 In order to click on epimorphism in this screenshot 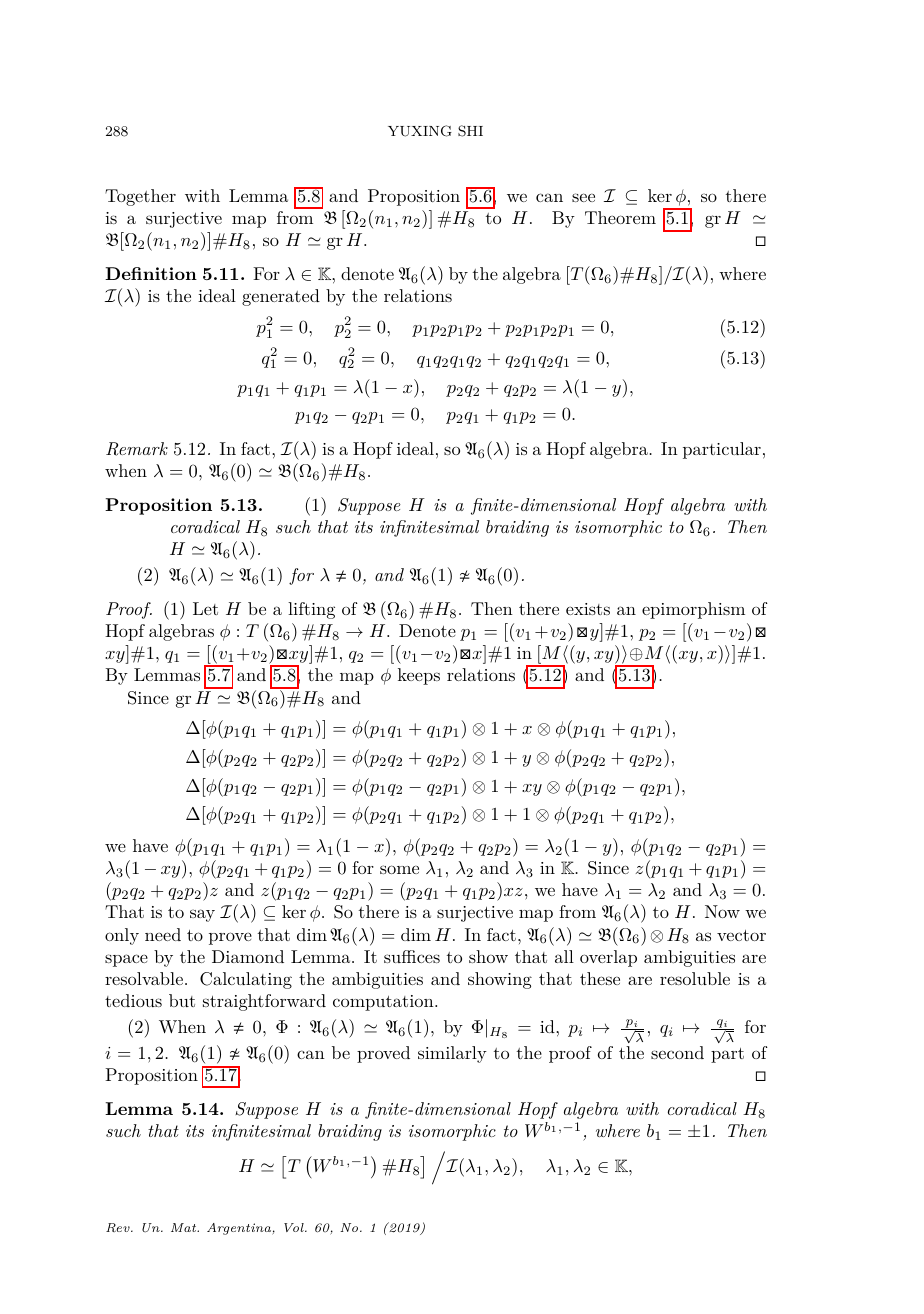, I will do `click(693, 610)`.
